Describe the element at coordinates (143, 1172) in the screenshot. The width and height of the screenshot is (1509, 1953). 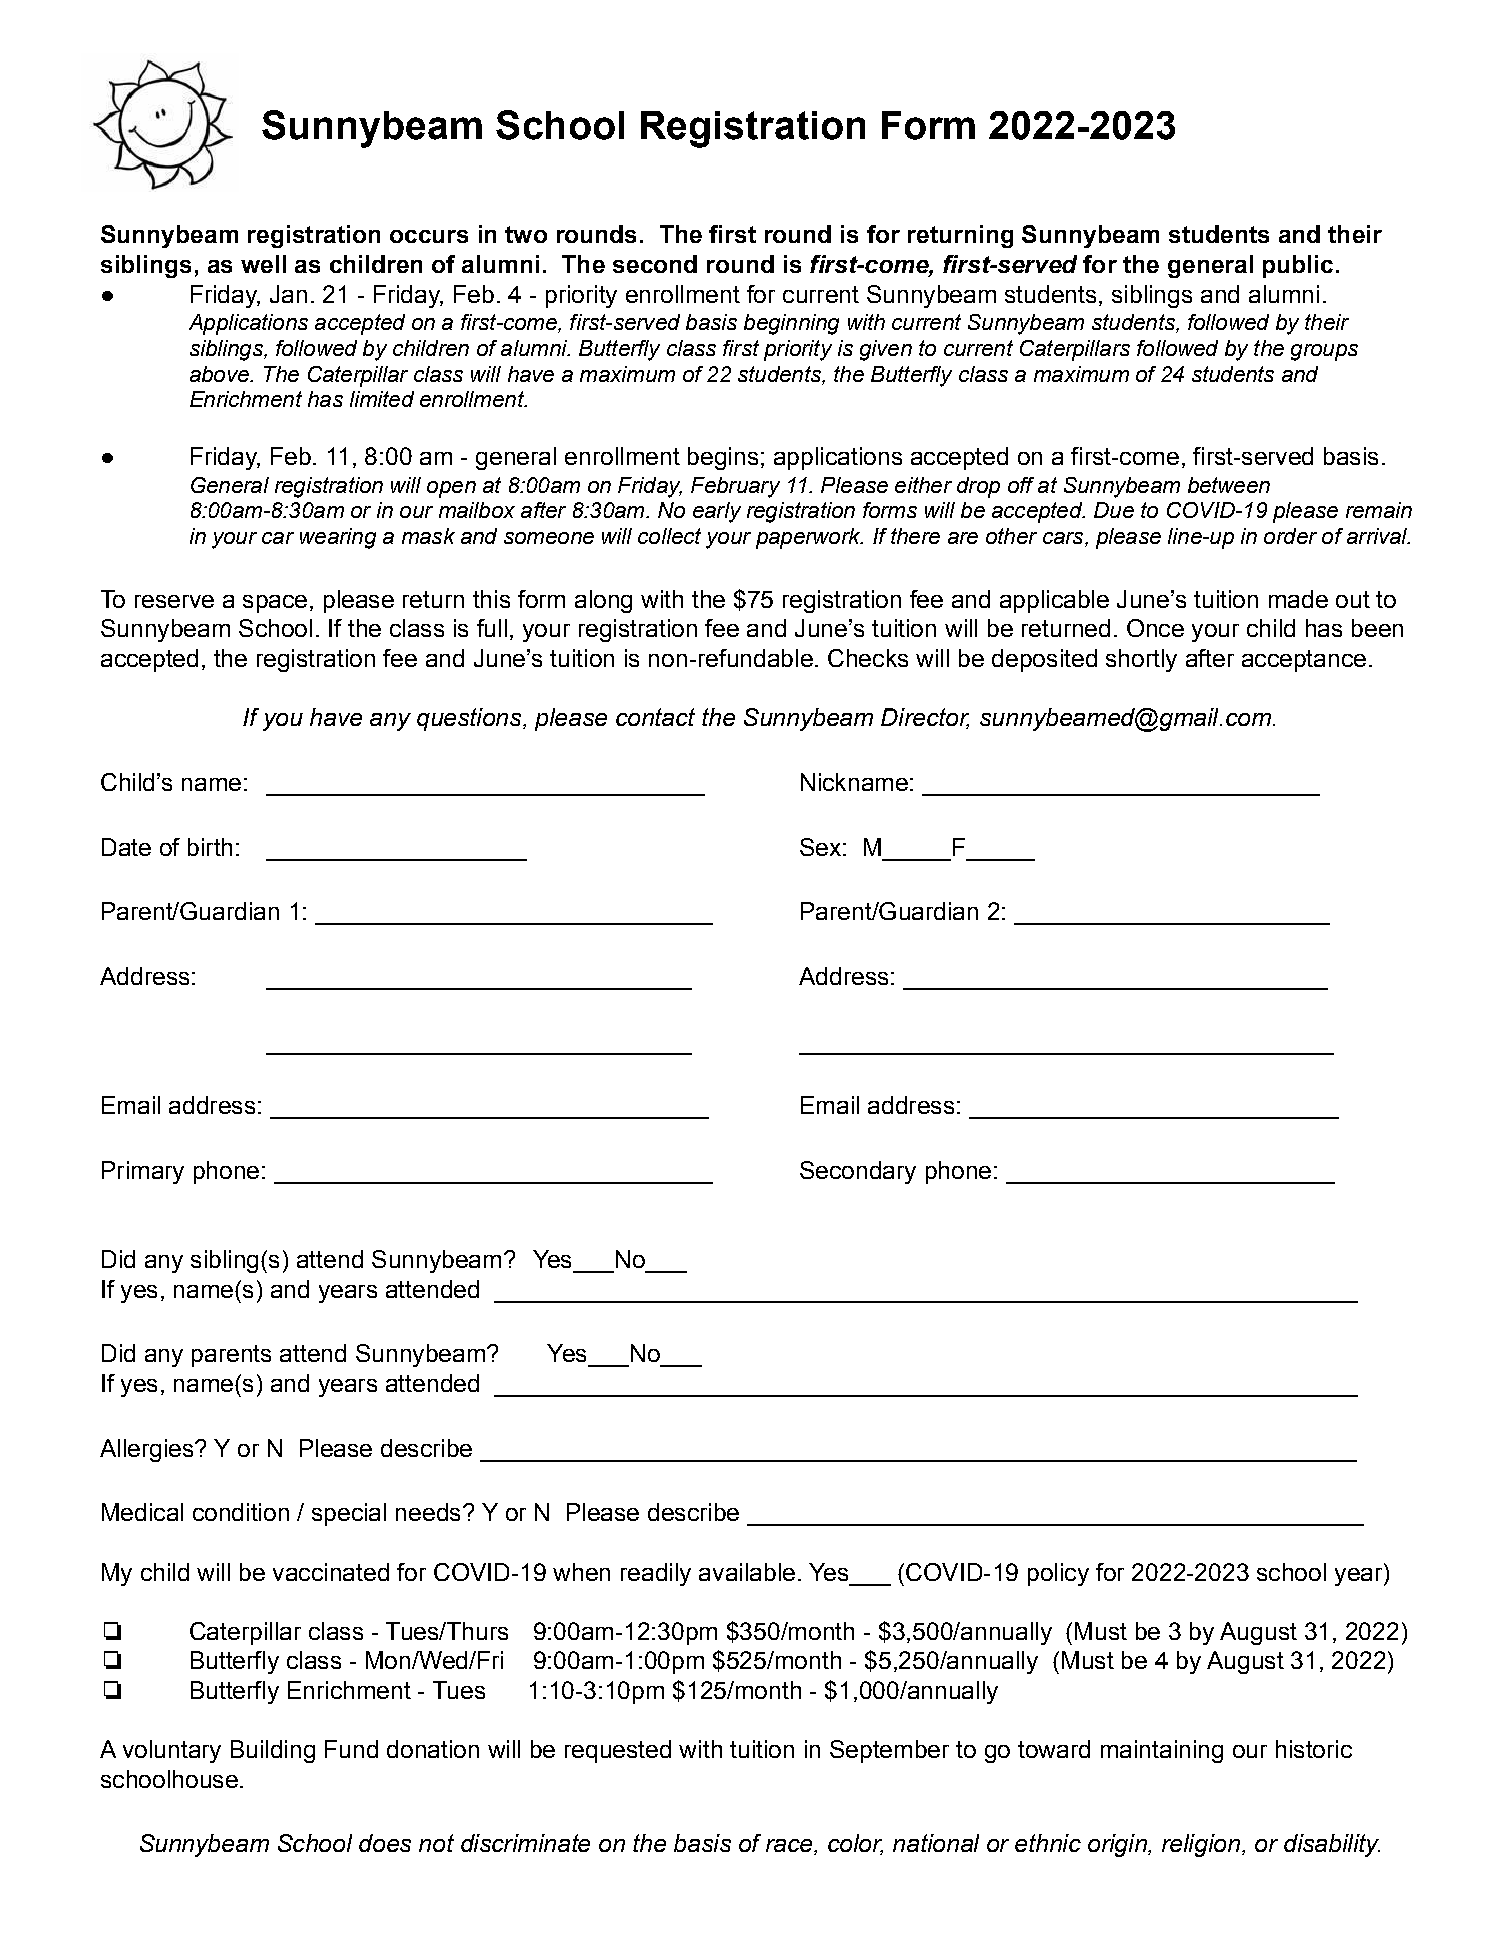
I see `Primary` at that location.
